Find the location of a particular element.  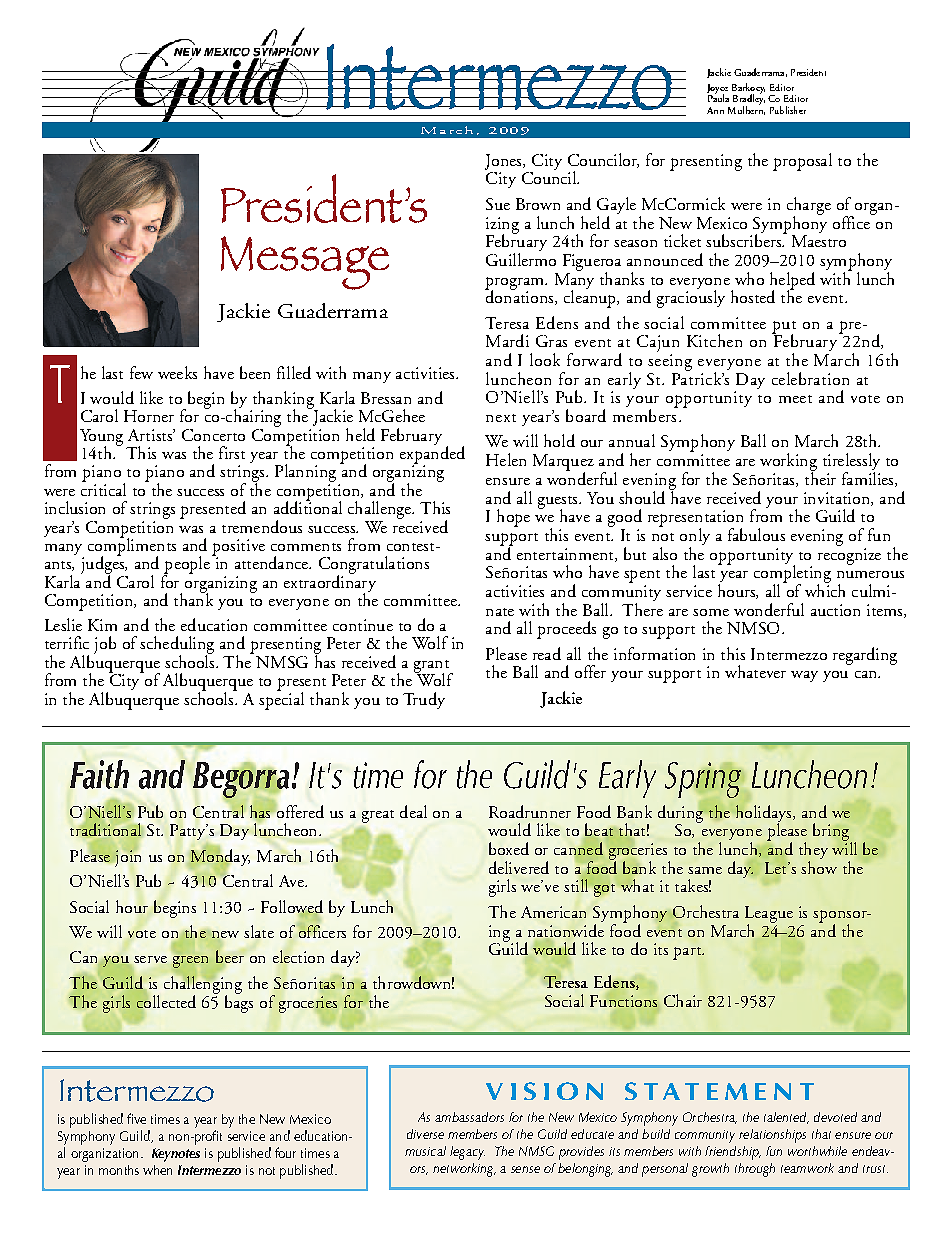

scheduling is located at coordinates (177, 646).
